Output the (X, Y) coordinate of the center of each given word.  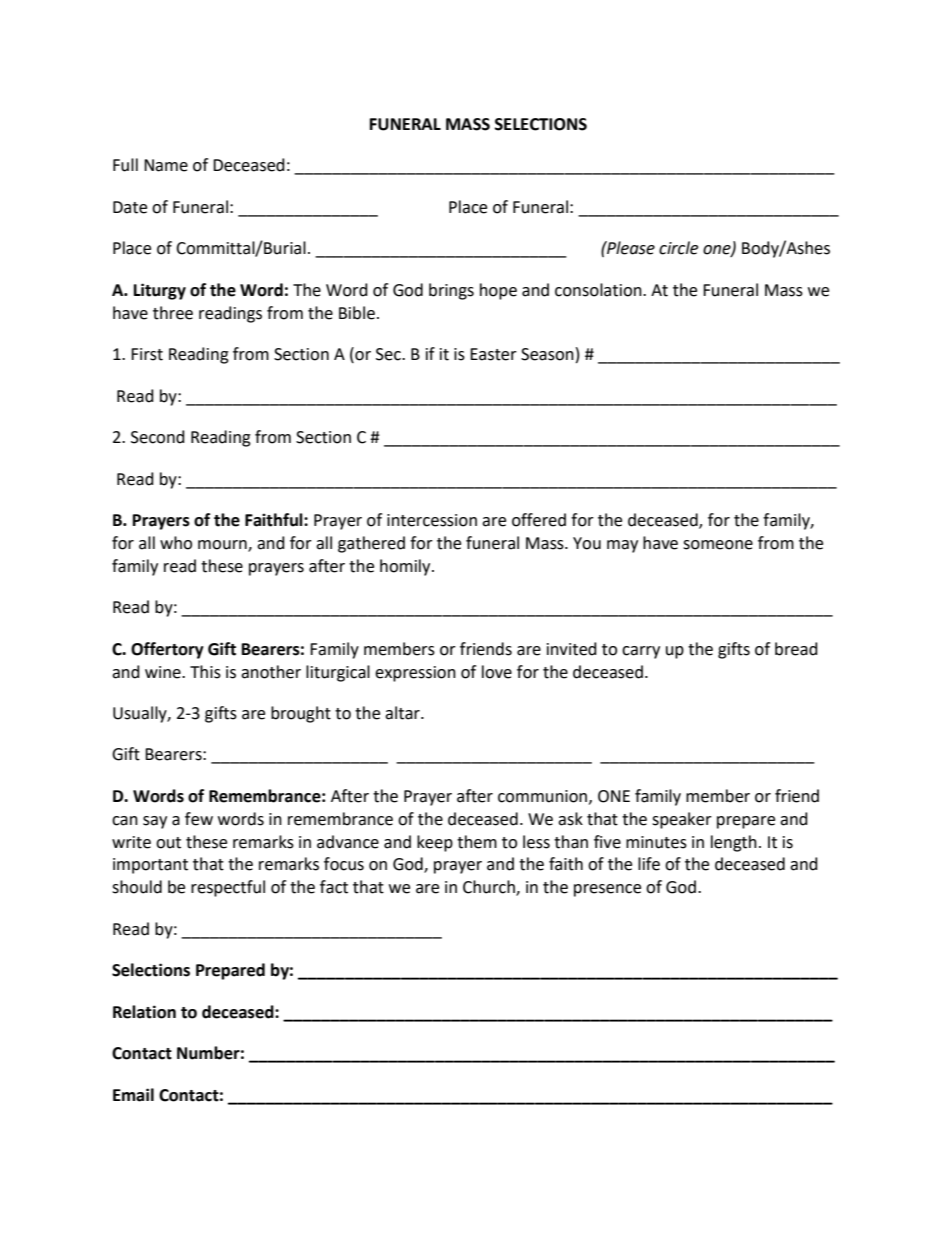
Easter (493, 354)
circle (678, 248)
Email (133, 1095)
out (168, 843)
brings (451, 291)
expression (415, 674)
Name (166, 165)
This (205, 672)
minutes (656, 842)
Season (547, 354)
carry (641, 652)
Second (158, 437)
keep (435, 843)
